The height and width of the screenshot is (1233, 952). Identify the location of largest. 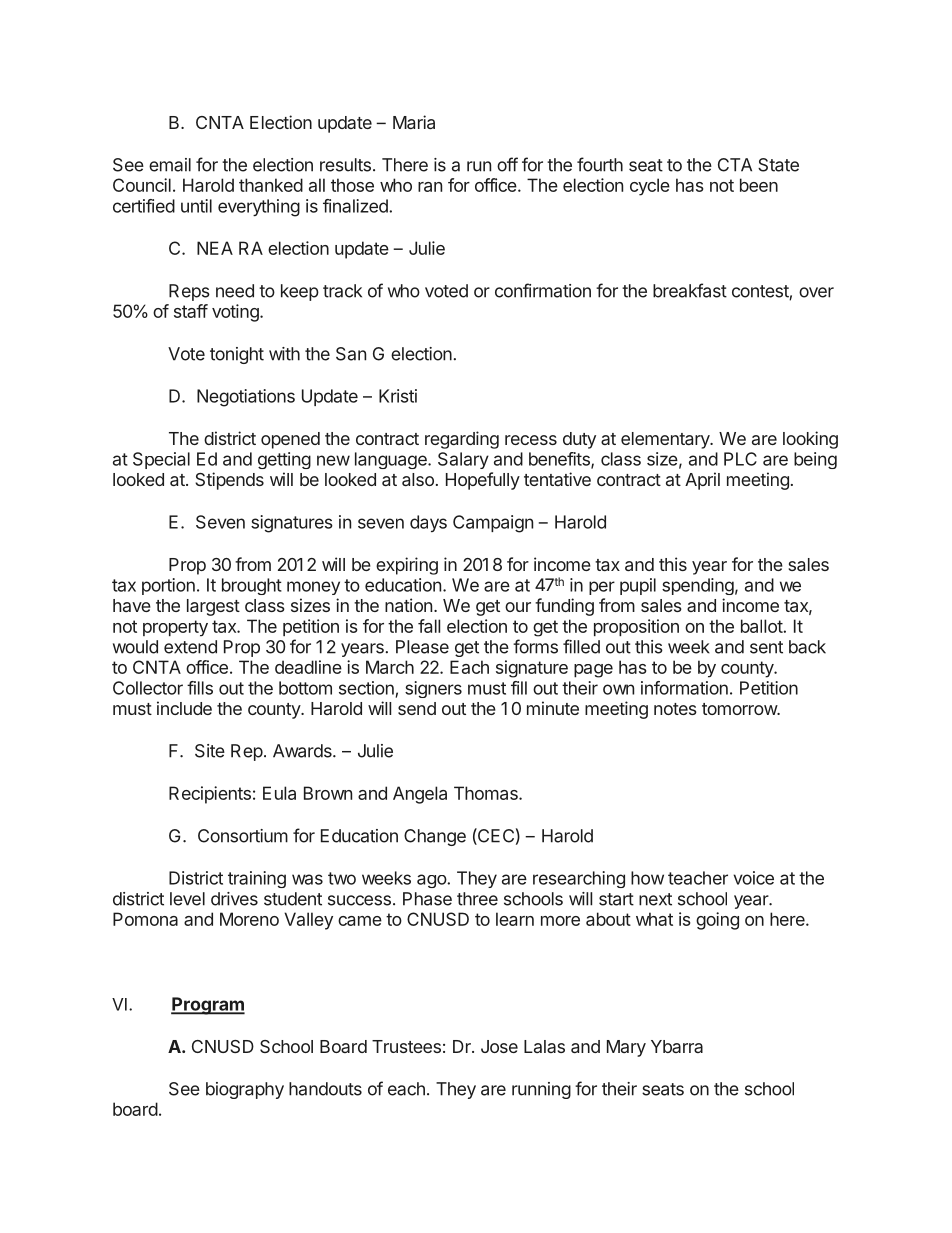
(213, 607).
